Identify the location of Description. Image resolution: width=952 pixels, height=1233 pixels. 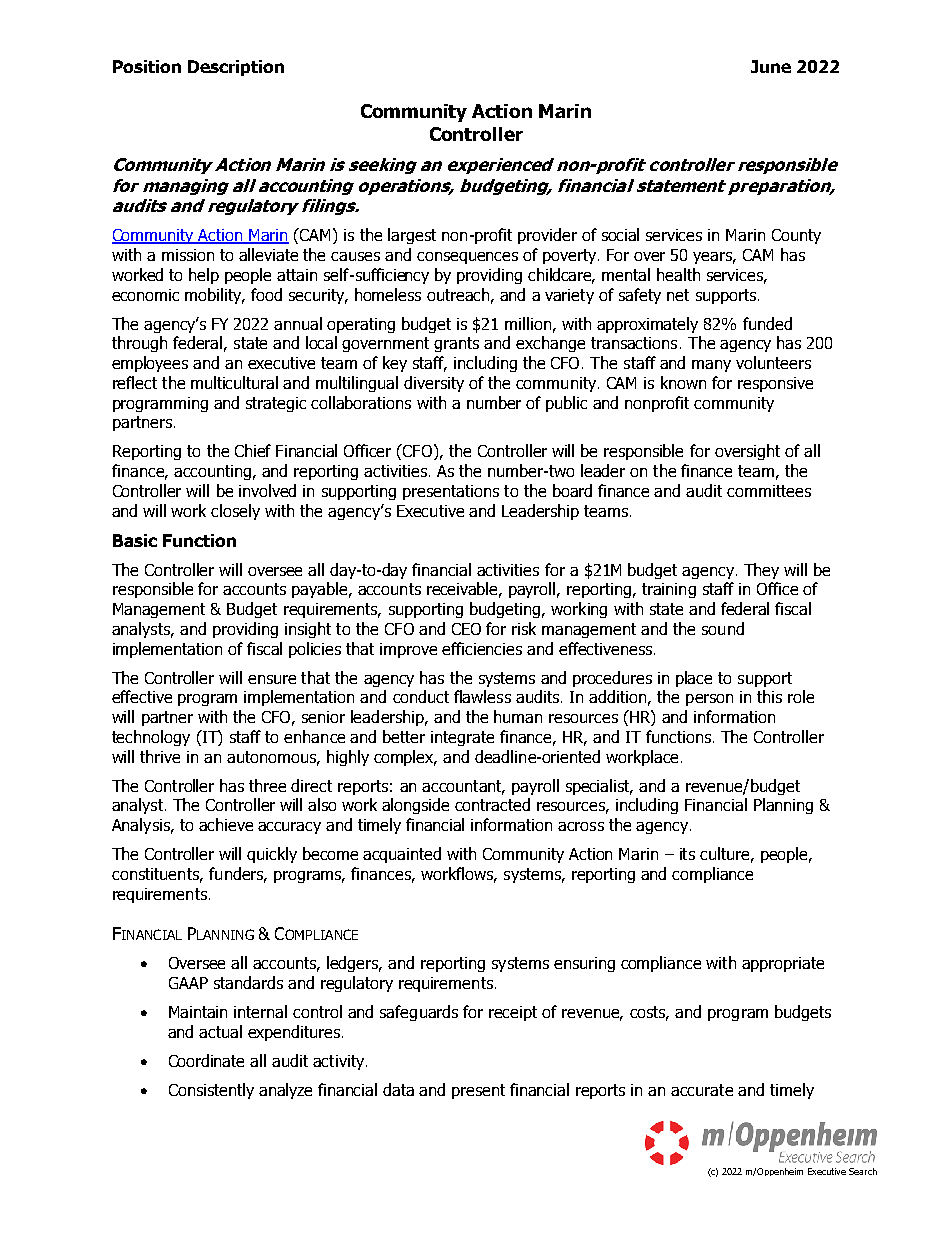
(236, 68).
